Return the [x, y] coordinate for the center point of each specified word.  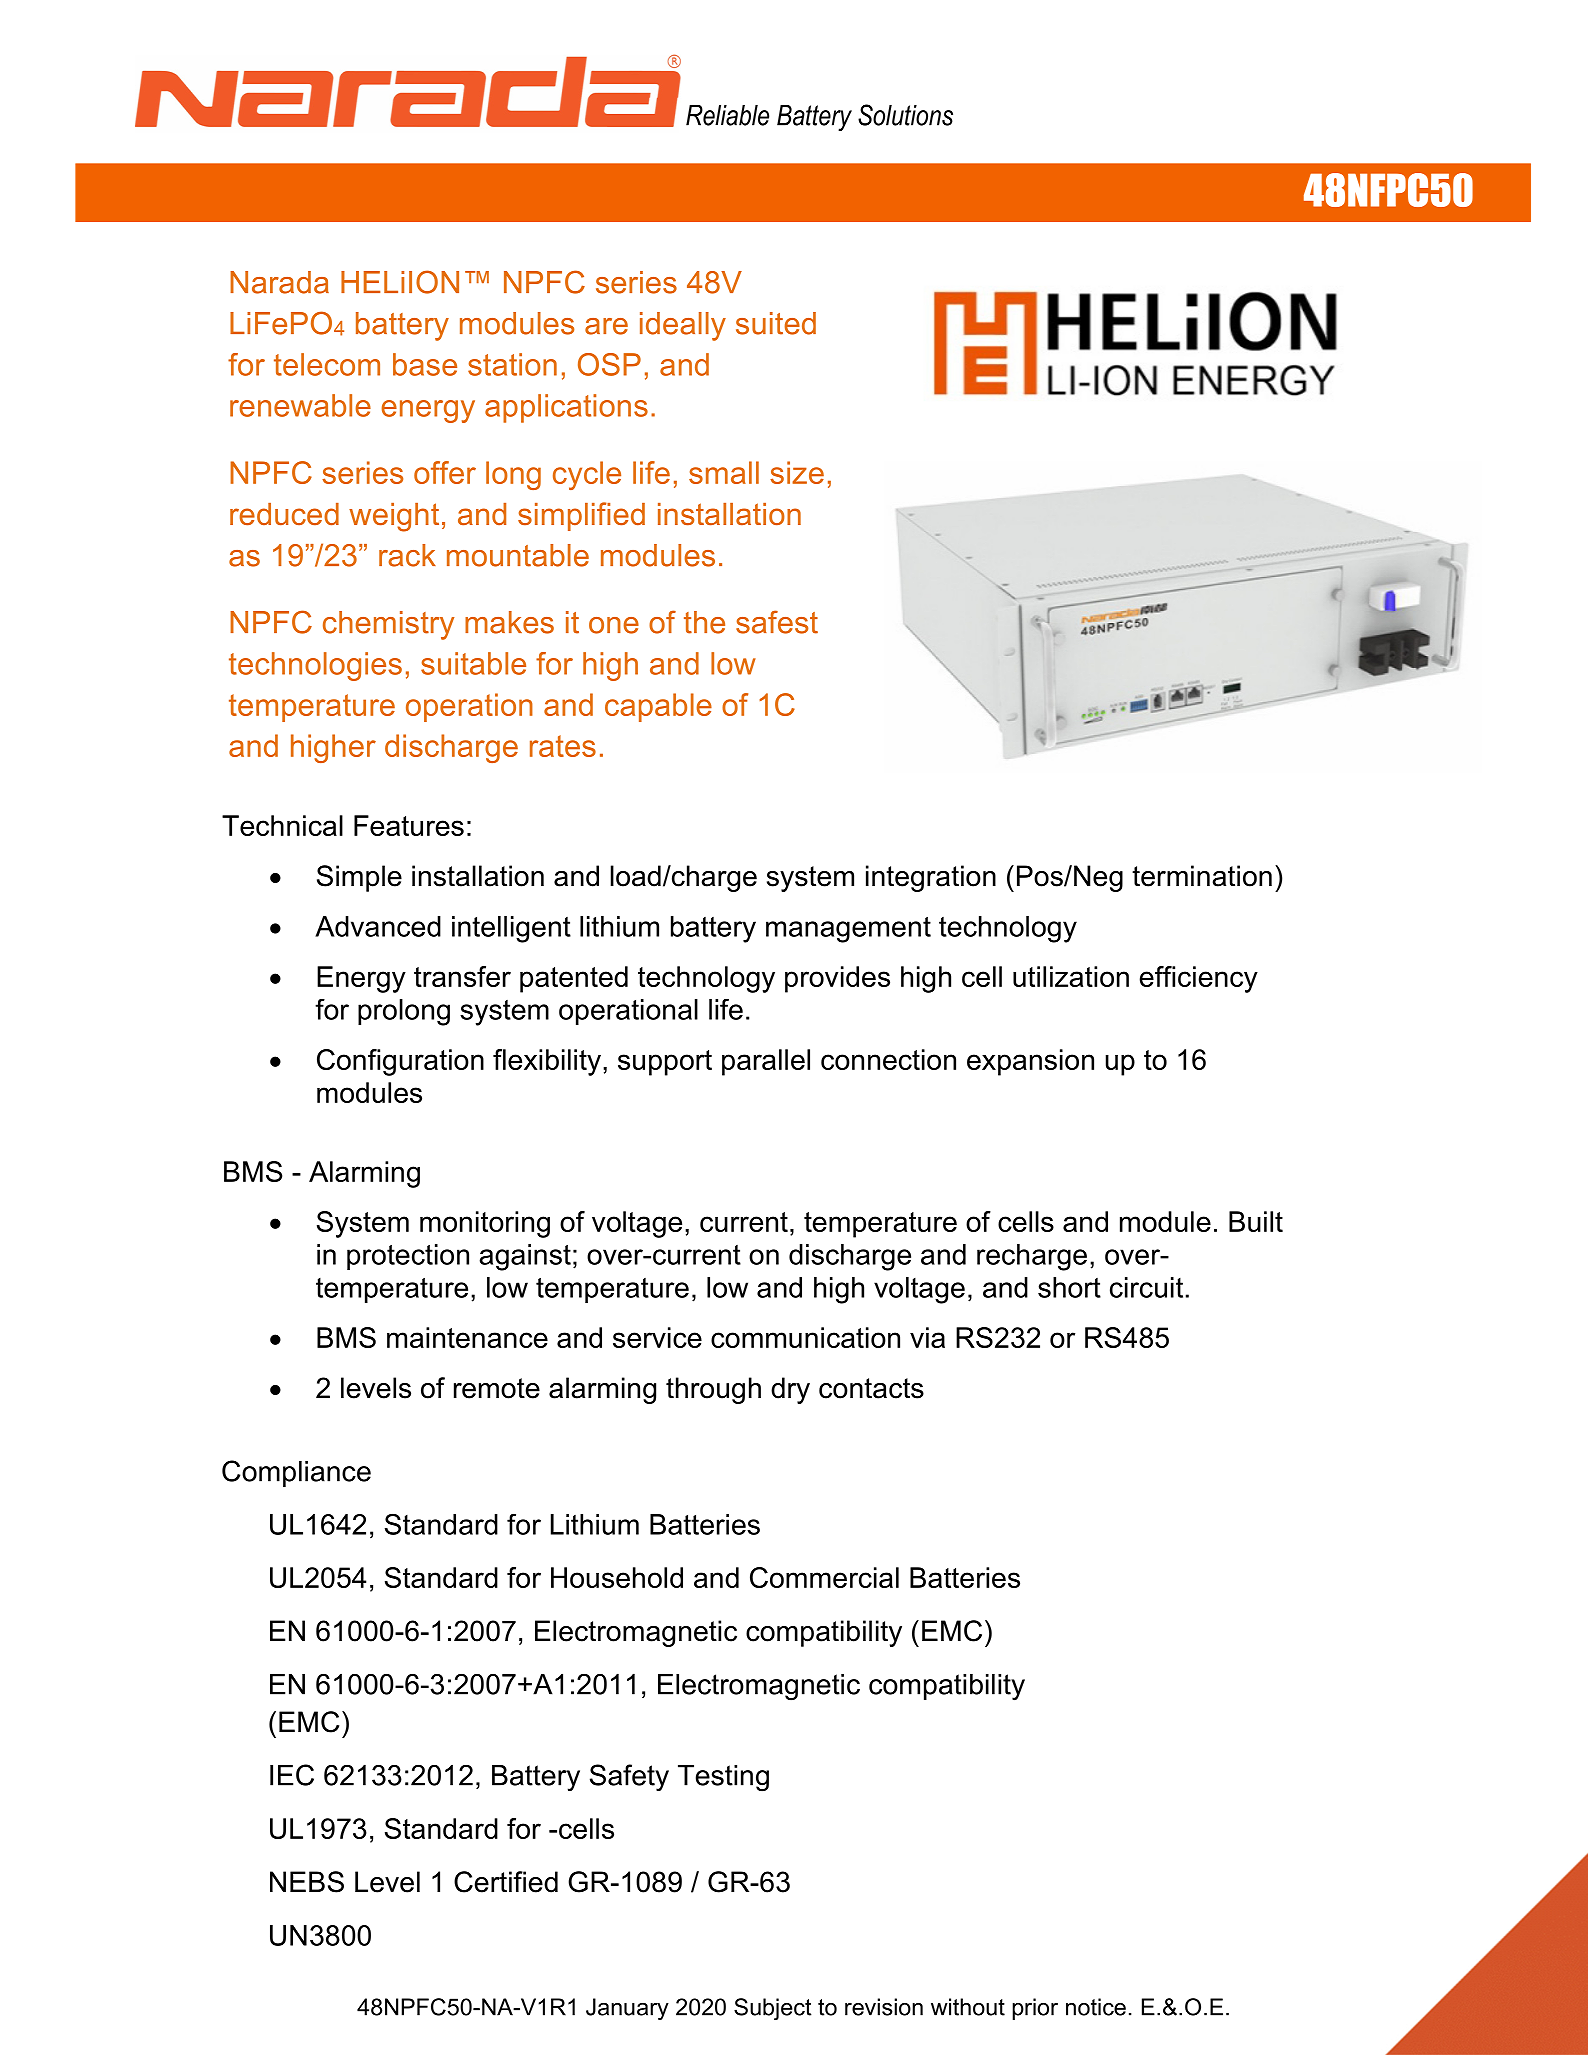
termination [1202, 876]
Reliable [727, 115]
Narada [279, 282]
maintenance [467, 1337]
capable [658, 707]
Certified [506, 1882]
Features [409, 825]
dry [790, 1390]
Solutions [905, 115]
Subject [773, 2009]
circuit [1146, 1287]
